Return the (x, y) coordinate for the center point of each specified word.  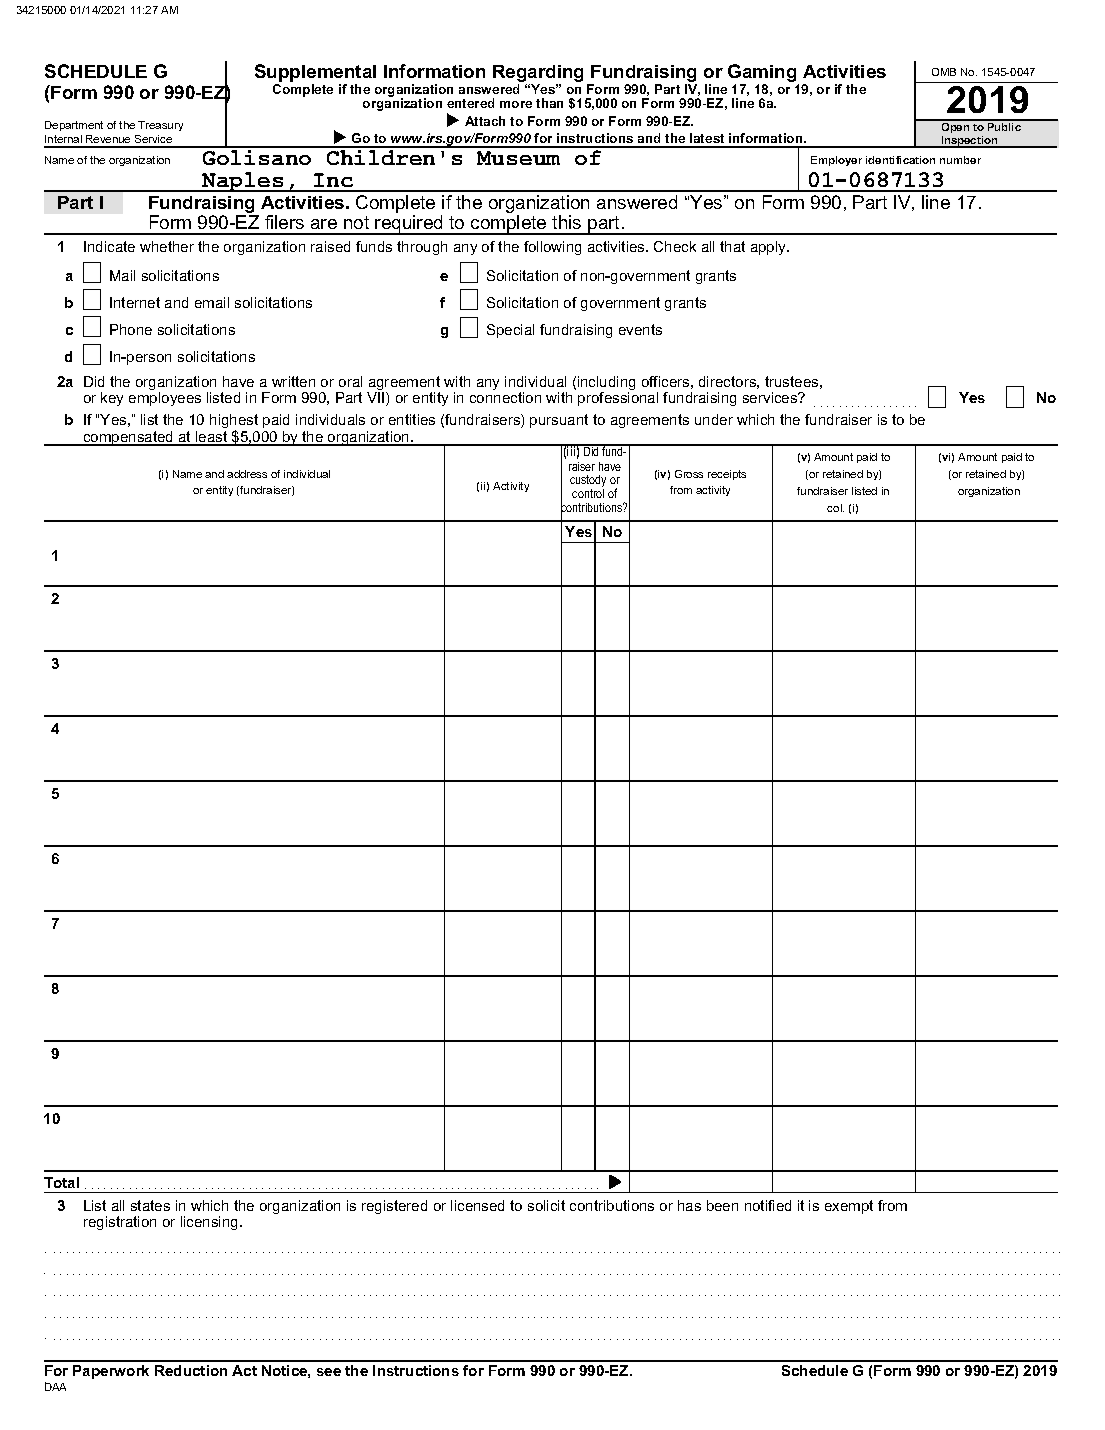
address (247, 474)
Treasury (160, 126)
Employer (836, 161)
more (516, 104)
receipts (727, 475)
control (588, 493)
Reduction (191, 1370)
